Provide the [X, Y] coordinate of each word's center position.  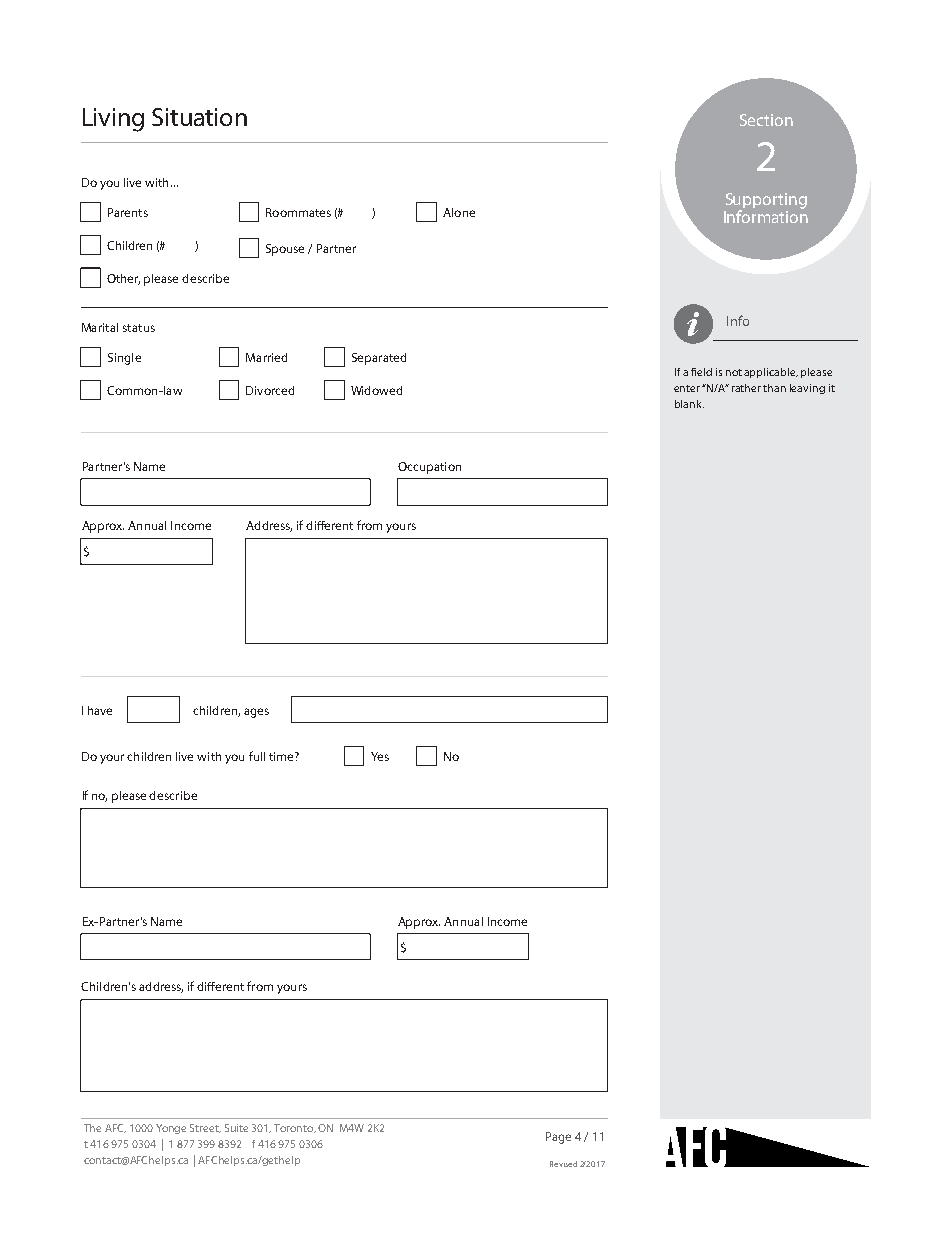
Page [558, 1138]
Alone [459, 212]
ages [256, 713]
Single [124, 359]
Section [766, 120]
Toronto [295, 1128]
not [734, 372]
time [282, 756]
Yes [380, 756]
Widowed [376, 390]
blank [689, 404]
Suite [236, 1128]
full [257, 756]
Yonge [171, 1129]
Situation [199, 117]
